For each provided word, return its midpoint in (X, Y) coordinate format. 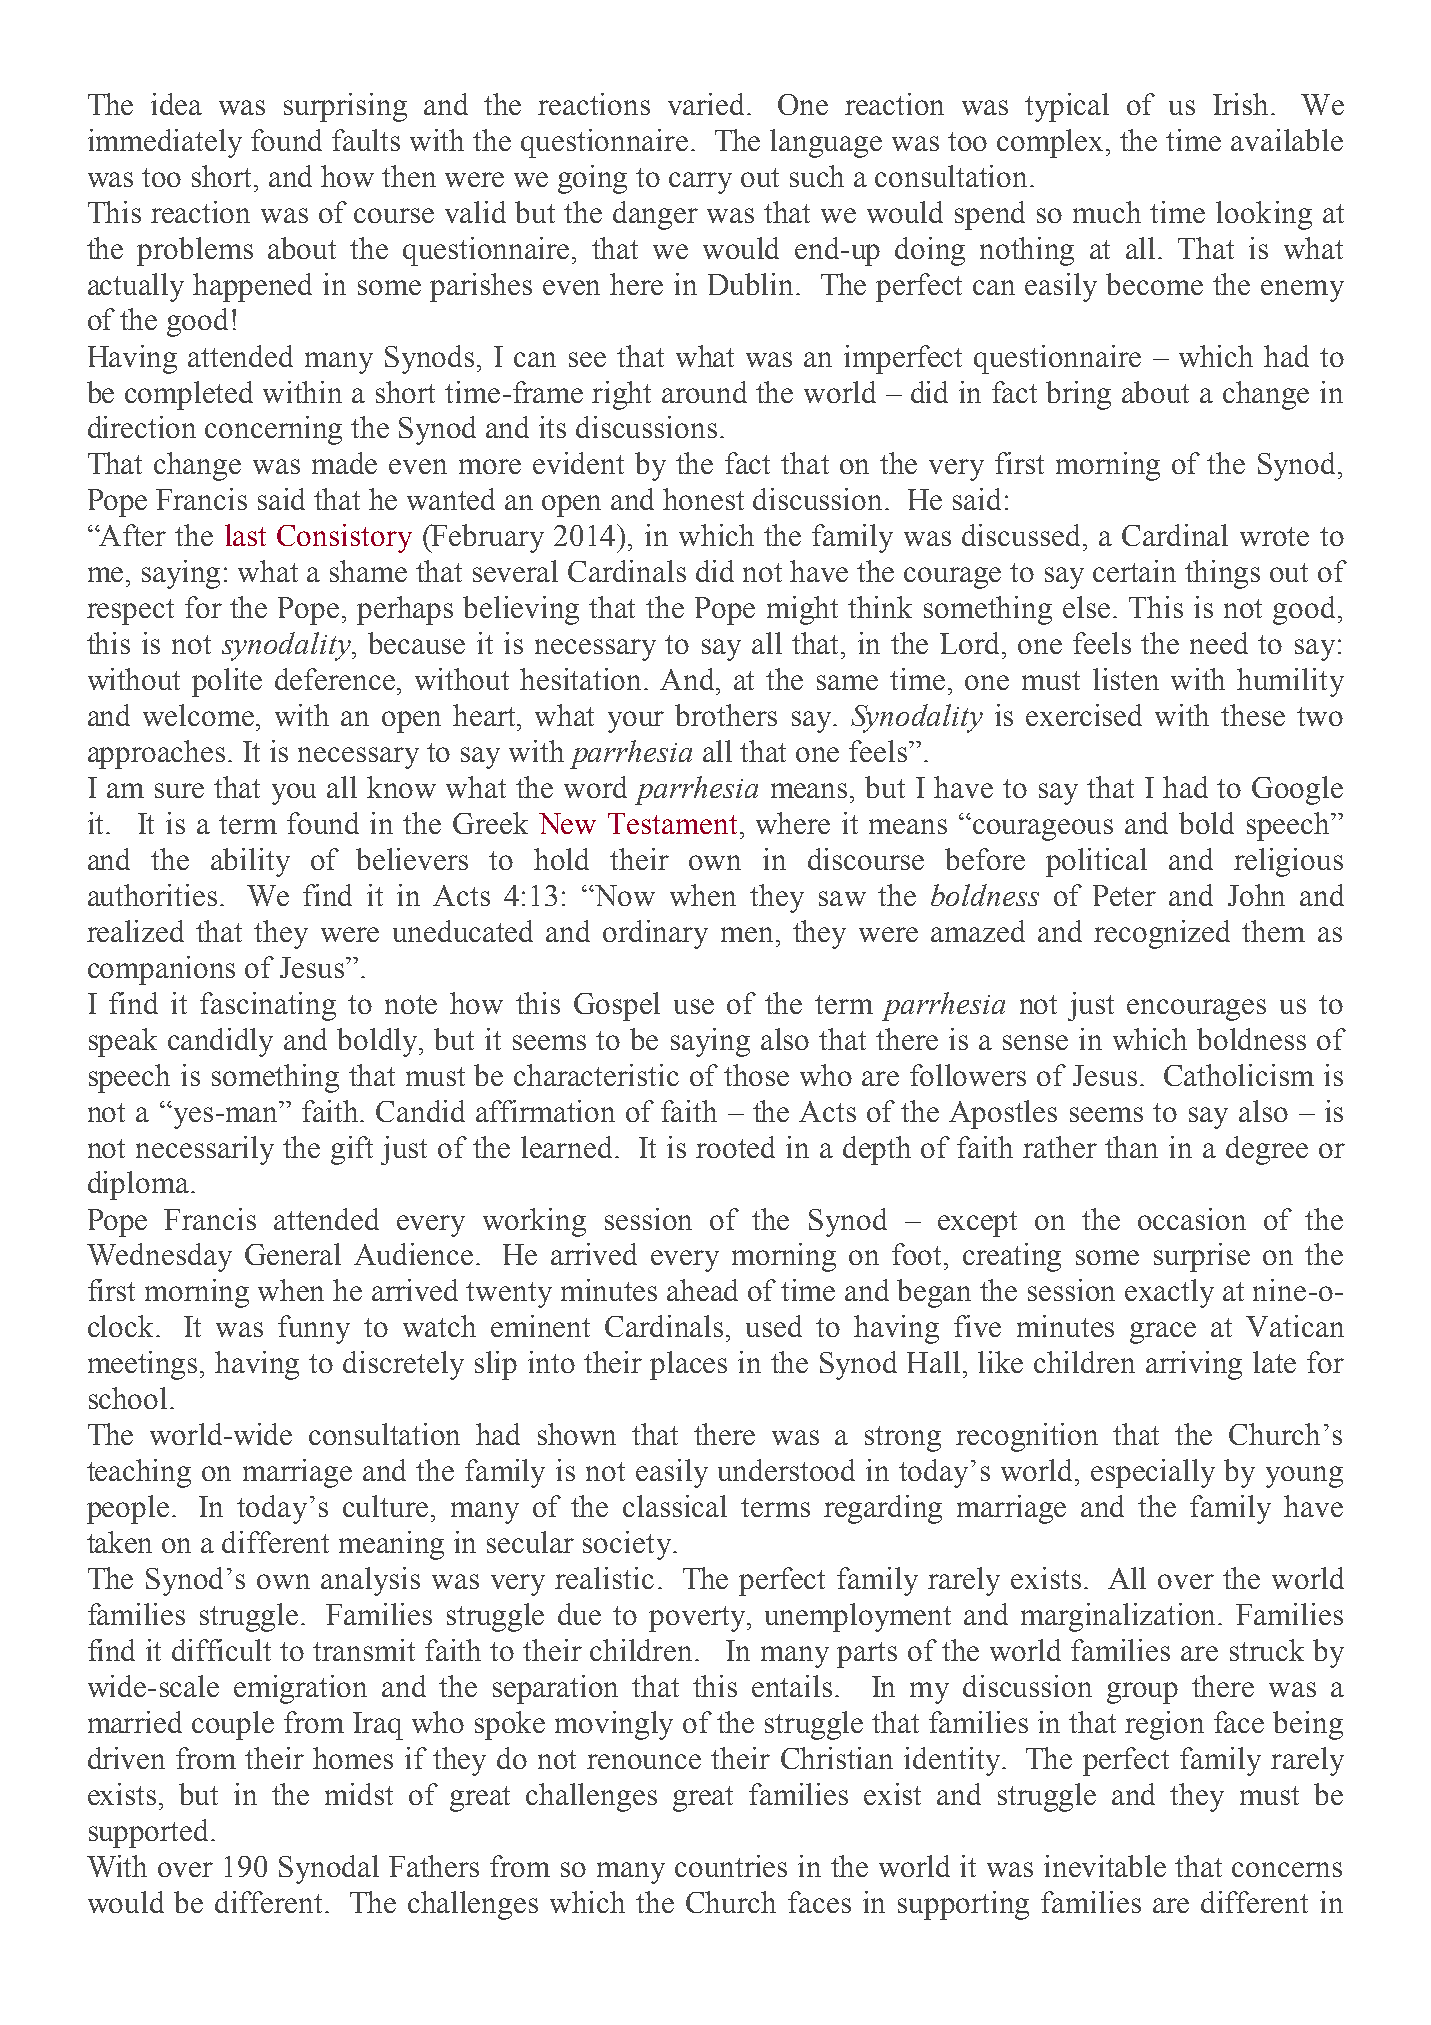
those (756, 1075)
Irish (1242, 104)
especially (1153, 1473)
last (245, 535)
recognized (1162, 934)
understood (786, 1470)
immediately (165, 143)
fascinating (268, 1006)
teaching (139, 1473)
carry (700, 183)
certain (1134, 571)
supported (150, 1833)
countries (731, 1866)
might (802, 610)
